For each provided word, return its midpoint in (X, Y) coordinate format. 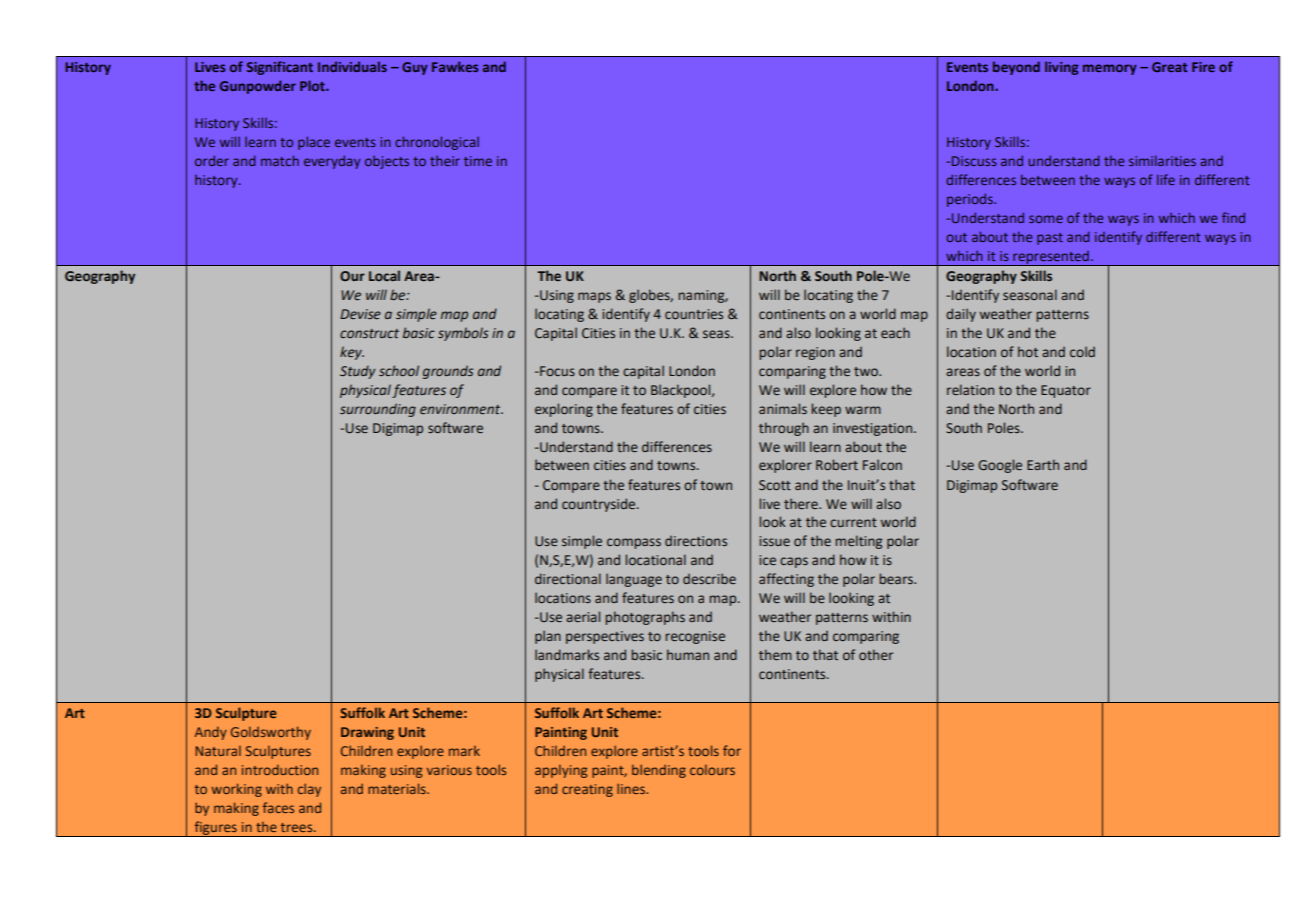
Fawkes (455, 66)
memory (1110, 69)
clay (309, 790)
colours (712, 770)
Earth (1043, 464)
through (784, 429)
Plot (313, 85)
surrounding (378, 410)
